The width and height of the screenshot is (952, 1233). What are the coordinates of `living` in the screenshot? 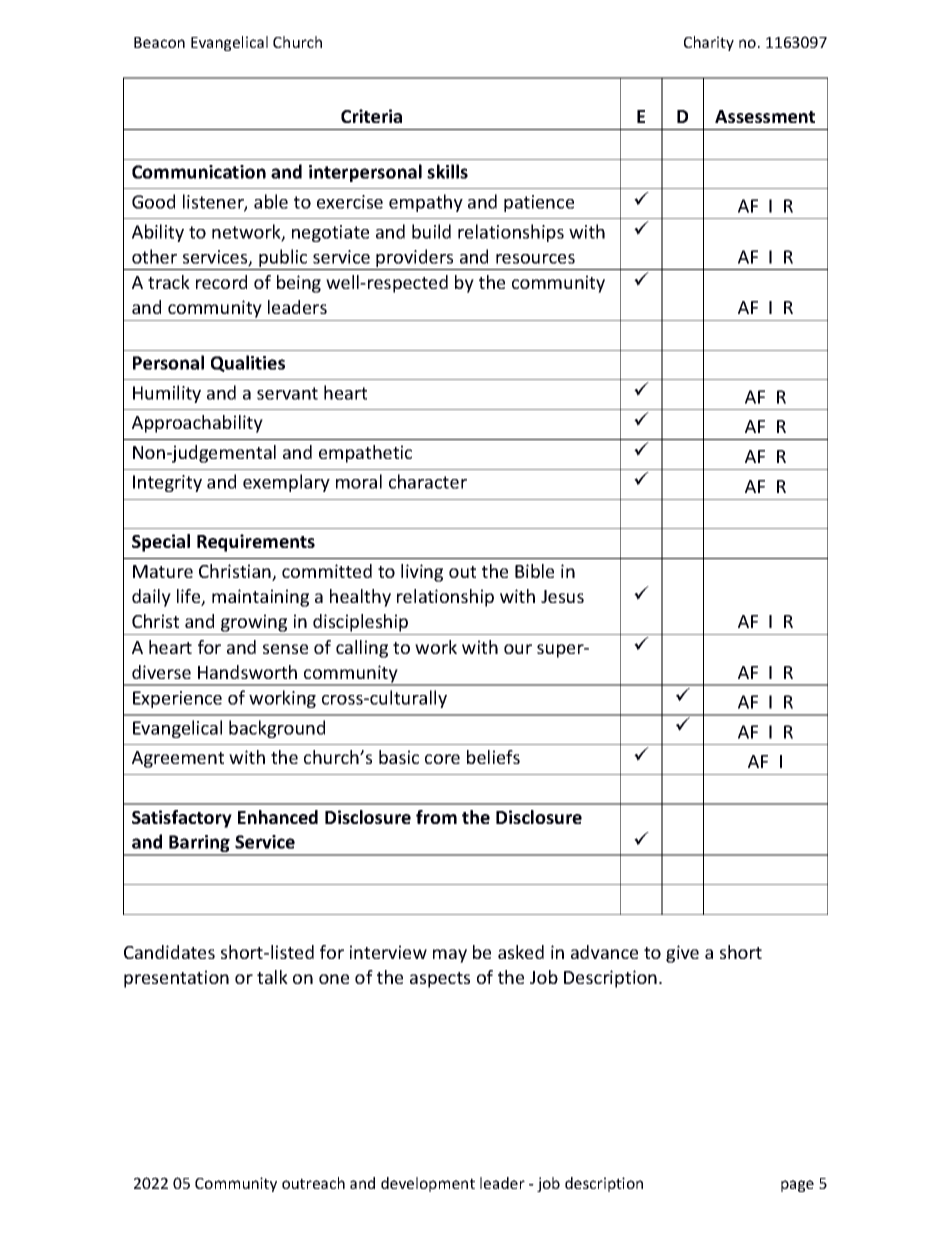 It's located at (422, 573).
